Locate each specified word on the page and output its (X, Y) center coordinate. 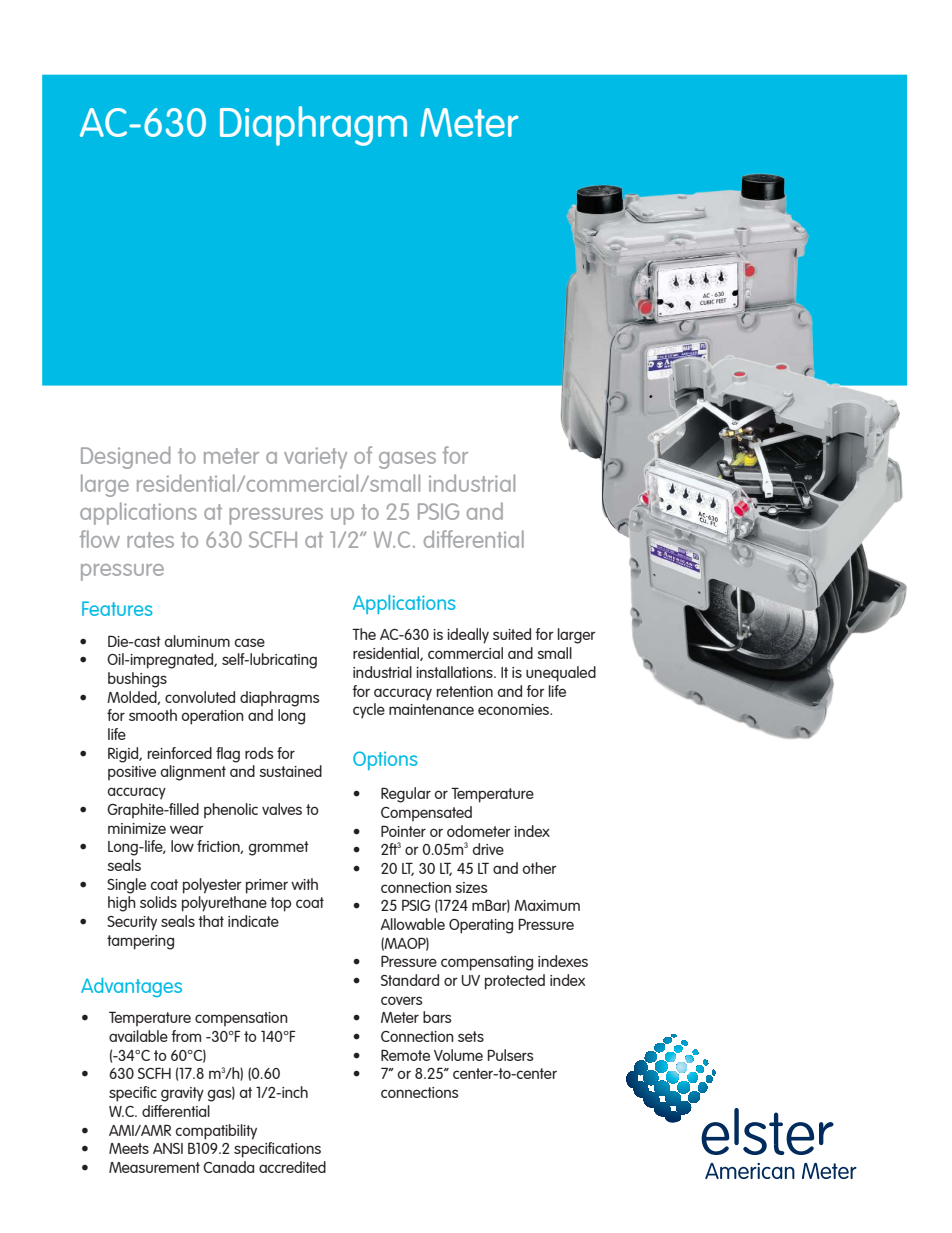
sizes (471, 887)
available (138, 1036)
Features (117, 608)
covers (402, 1000)
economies (515, 709)
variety (315, 458)
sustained (290, 771)
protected (515, 982)
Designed (126, 457)
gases (407, 460)
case (250, 642)
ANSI (168, 1148)
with (304, 884)
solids (158, 902)
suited (512, 634)
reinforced (180, 753)
